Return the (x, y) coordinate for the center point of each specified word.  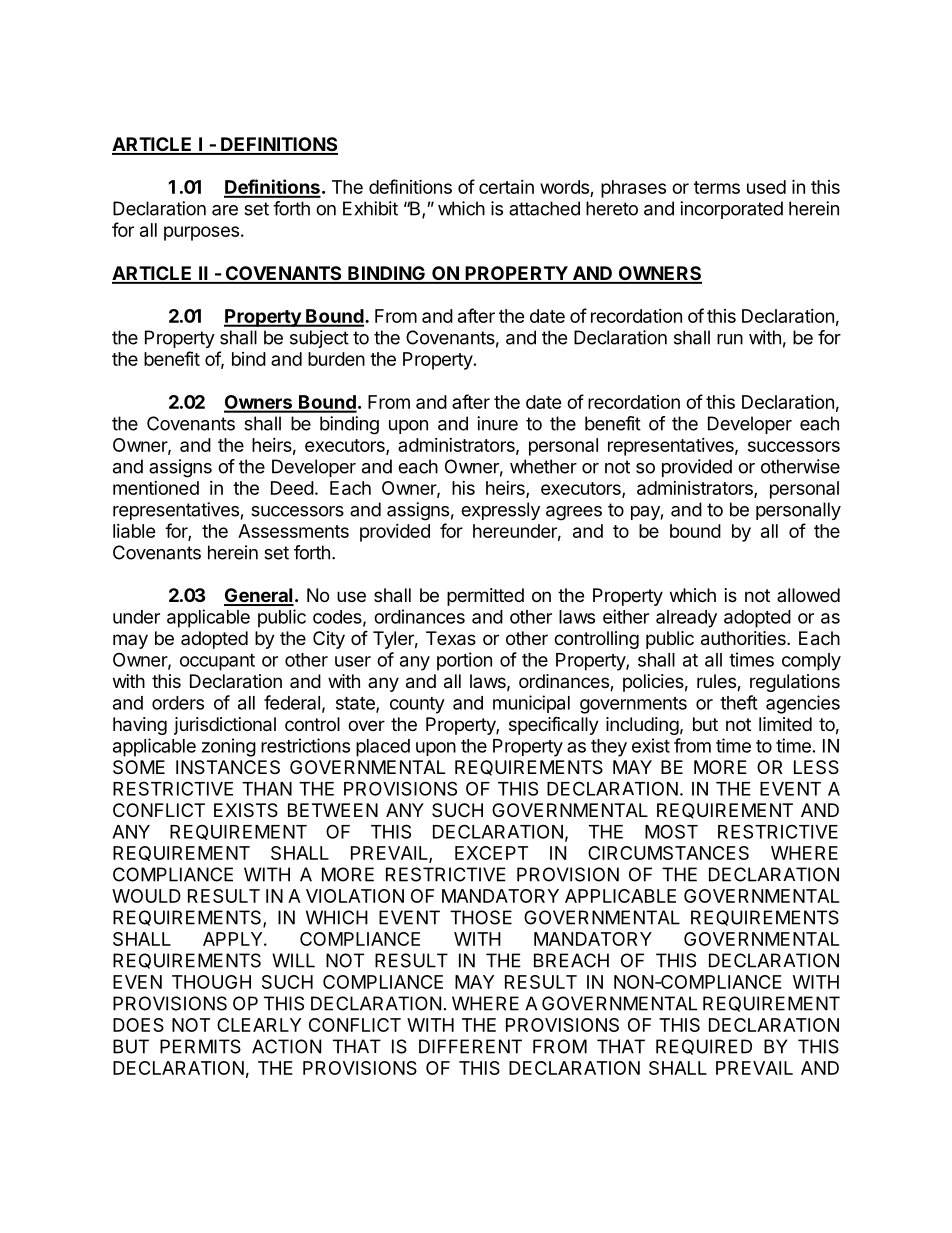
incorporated (731, 210)
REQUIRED (704, 1047)
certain (506, 187)
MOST (671, 831)
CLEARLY (259, 1025)
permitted (485, 597)
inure (497, 423)
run (730, 339)
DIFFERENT (470, 1046)
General (259, 596)
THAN (267, 789)
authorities (744, 638)
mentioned (156, 488)
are (225, 210)
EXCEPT (491, 853)
